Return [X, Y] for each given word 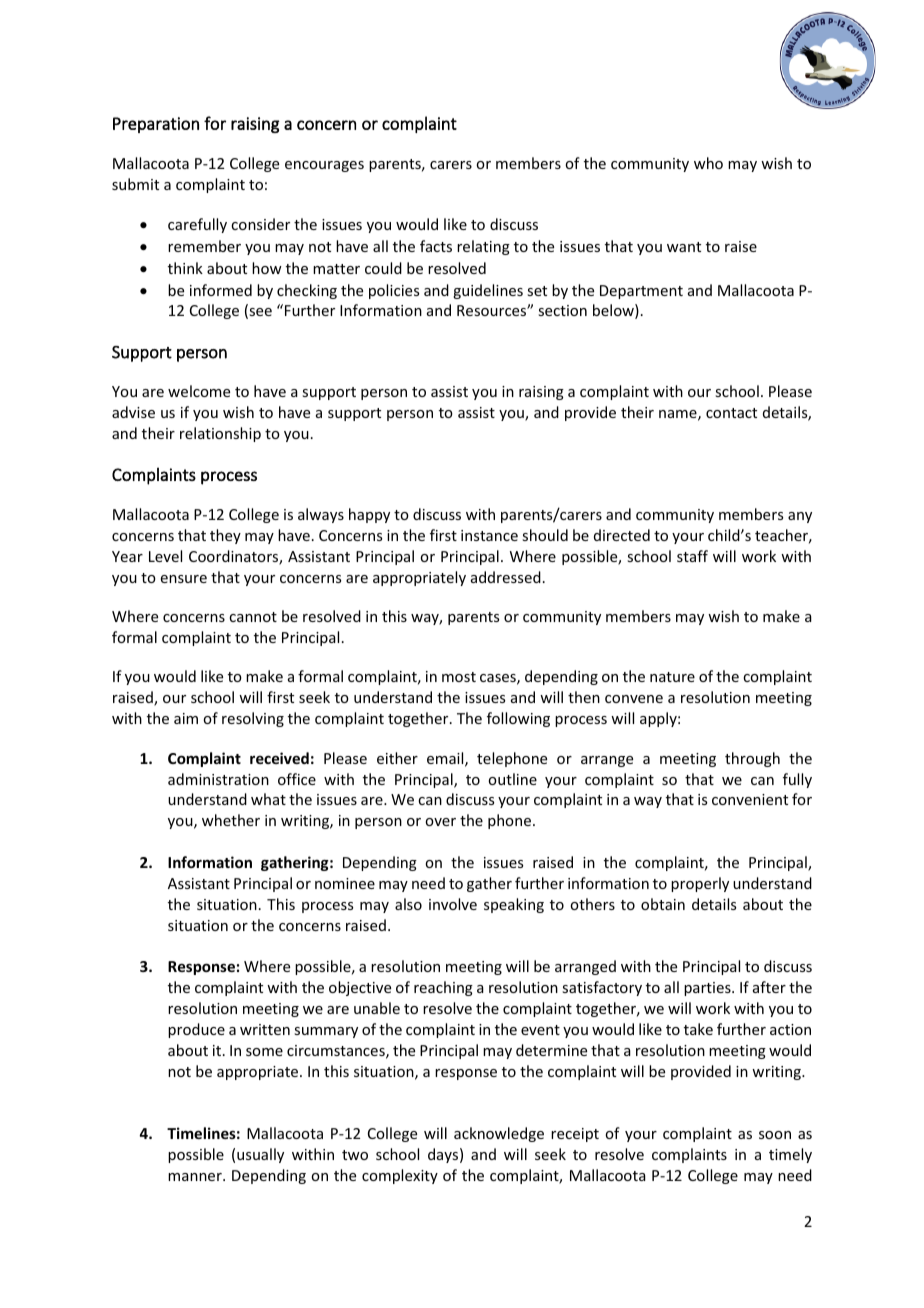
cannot [253, 617]
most [459, 677]
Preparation [156, 125]
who [708, 163]
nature [672, 677]
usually [260, 1155]
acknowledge [499, 1134]
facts [436, 246]
